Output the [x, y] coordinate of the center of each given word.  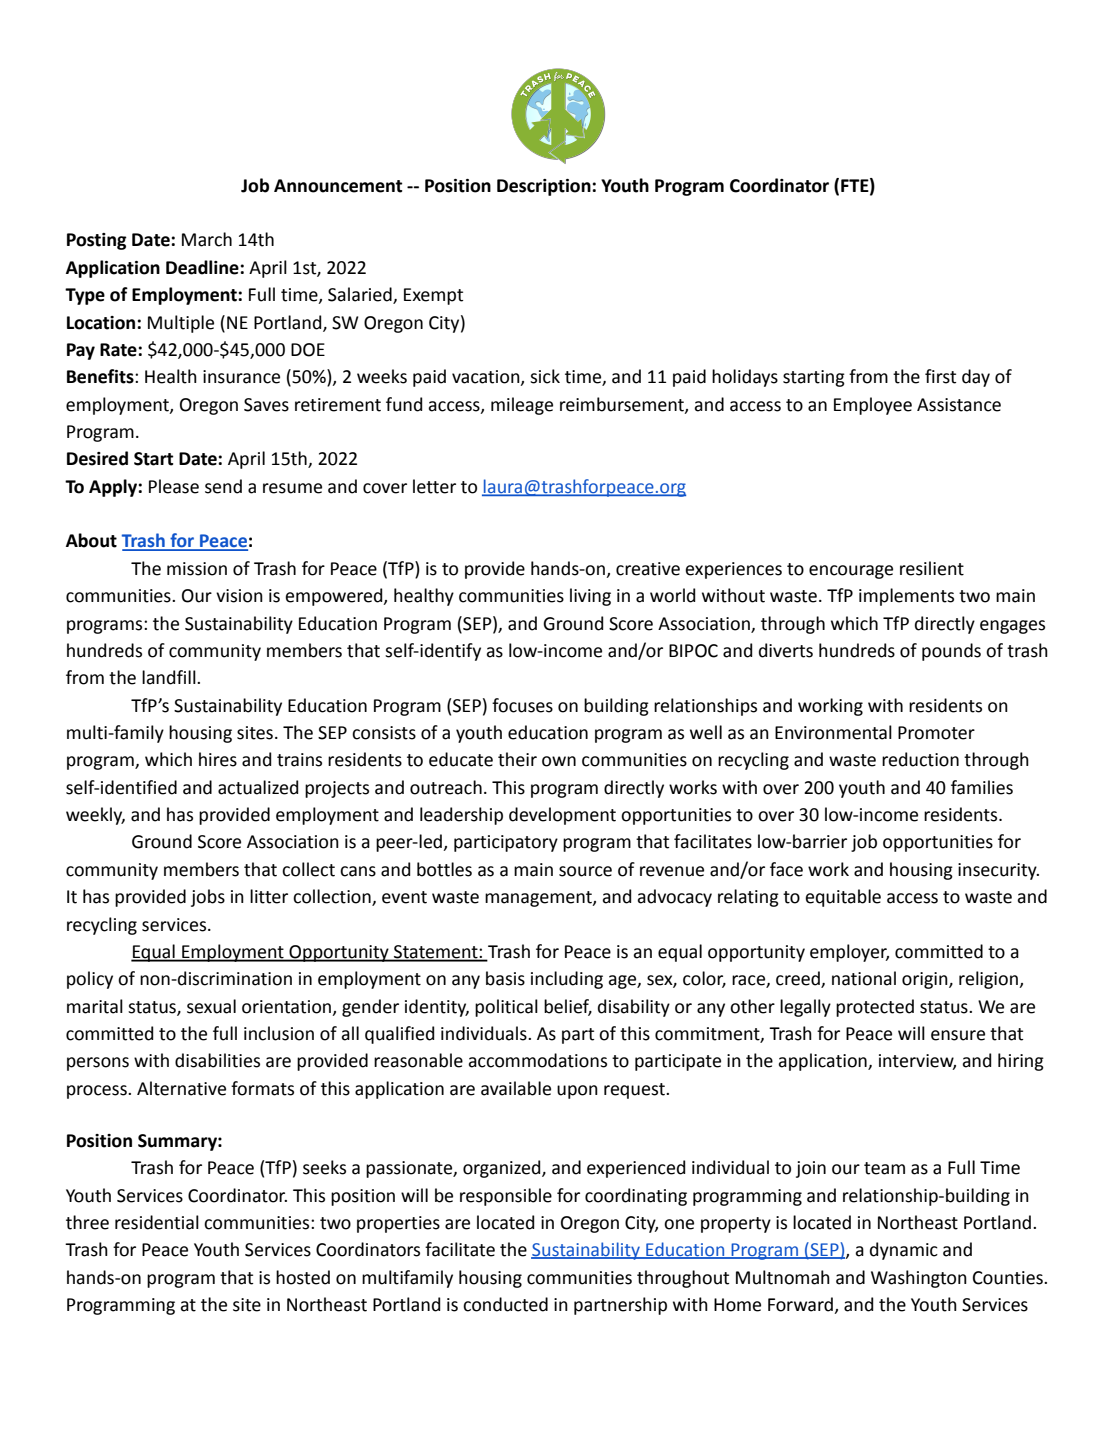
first [940, 376]
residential [157, 1222]
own [559, 761]
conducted [505, 1304]
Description [545, 187]
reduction [920, 759]
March [207, 239]
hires [218, 759]
